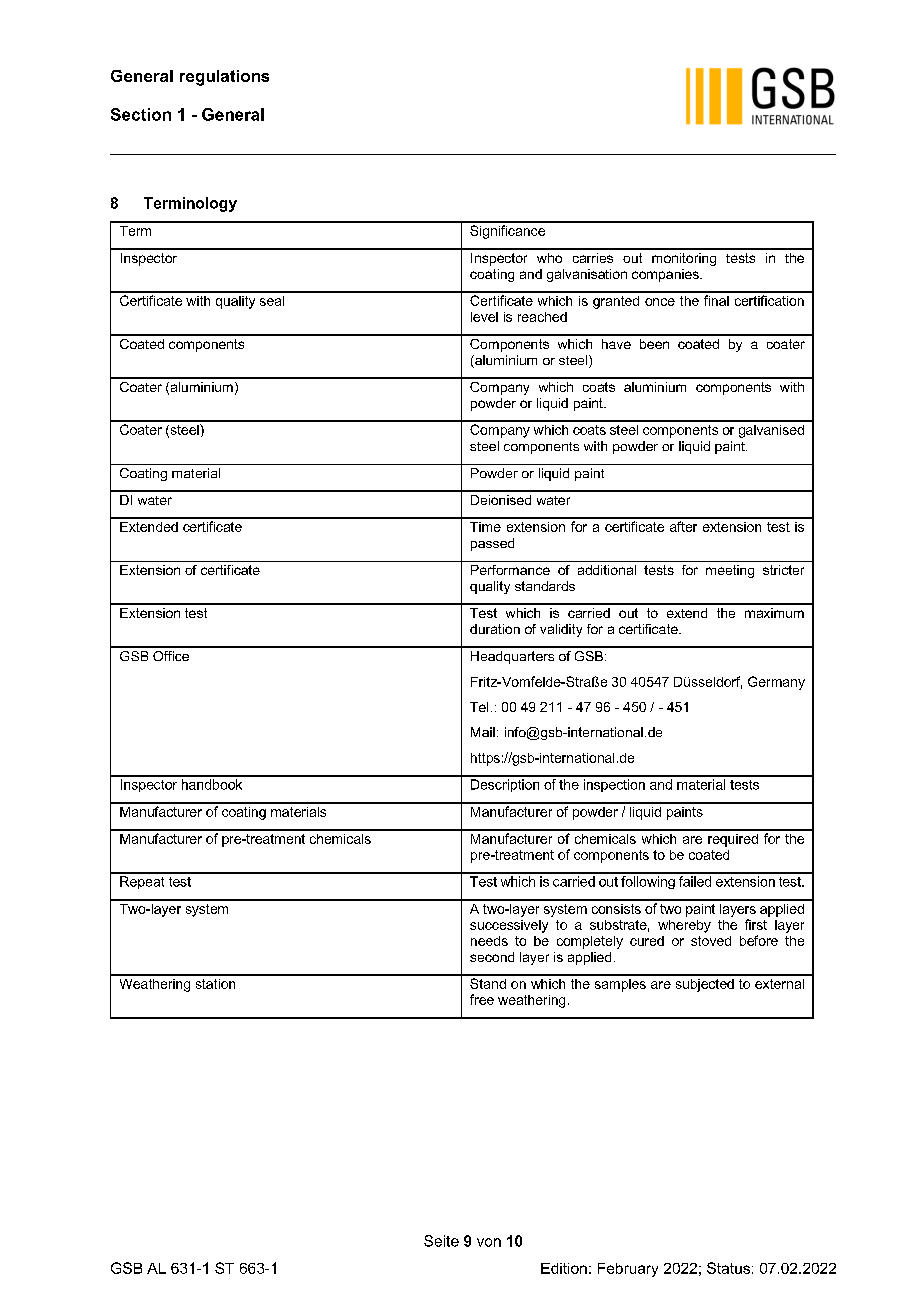 The image size is (924, 1308). What do you see at coordinates (542, 317) in the screenshot?
I see `reached` at bounding box center [542, 317].
